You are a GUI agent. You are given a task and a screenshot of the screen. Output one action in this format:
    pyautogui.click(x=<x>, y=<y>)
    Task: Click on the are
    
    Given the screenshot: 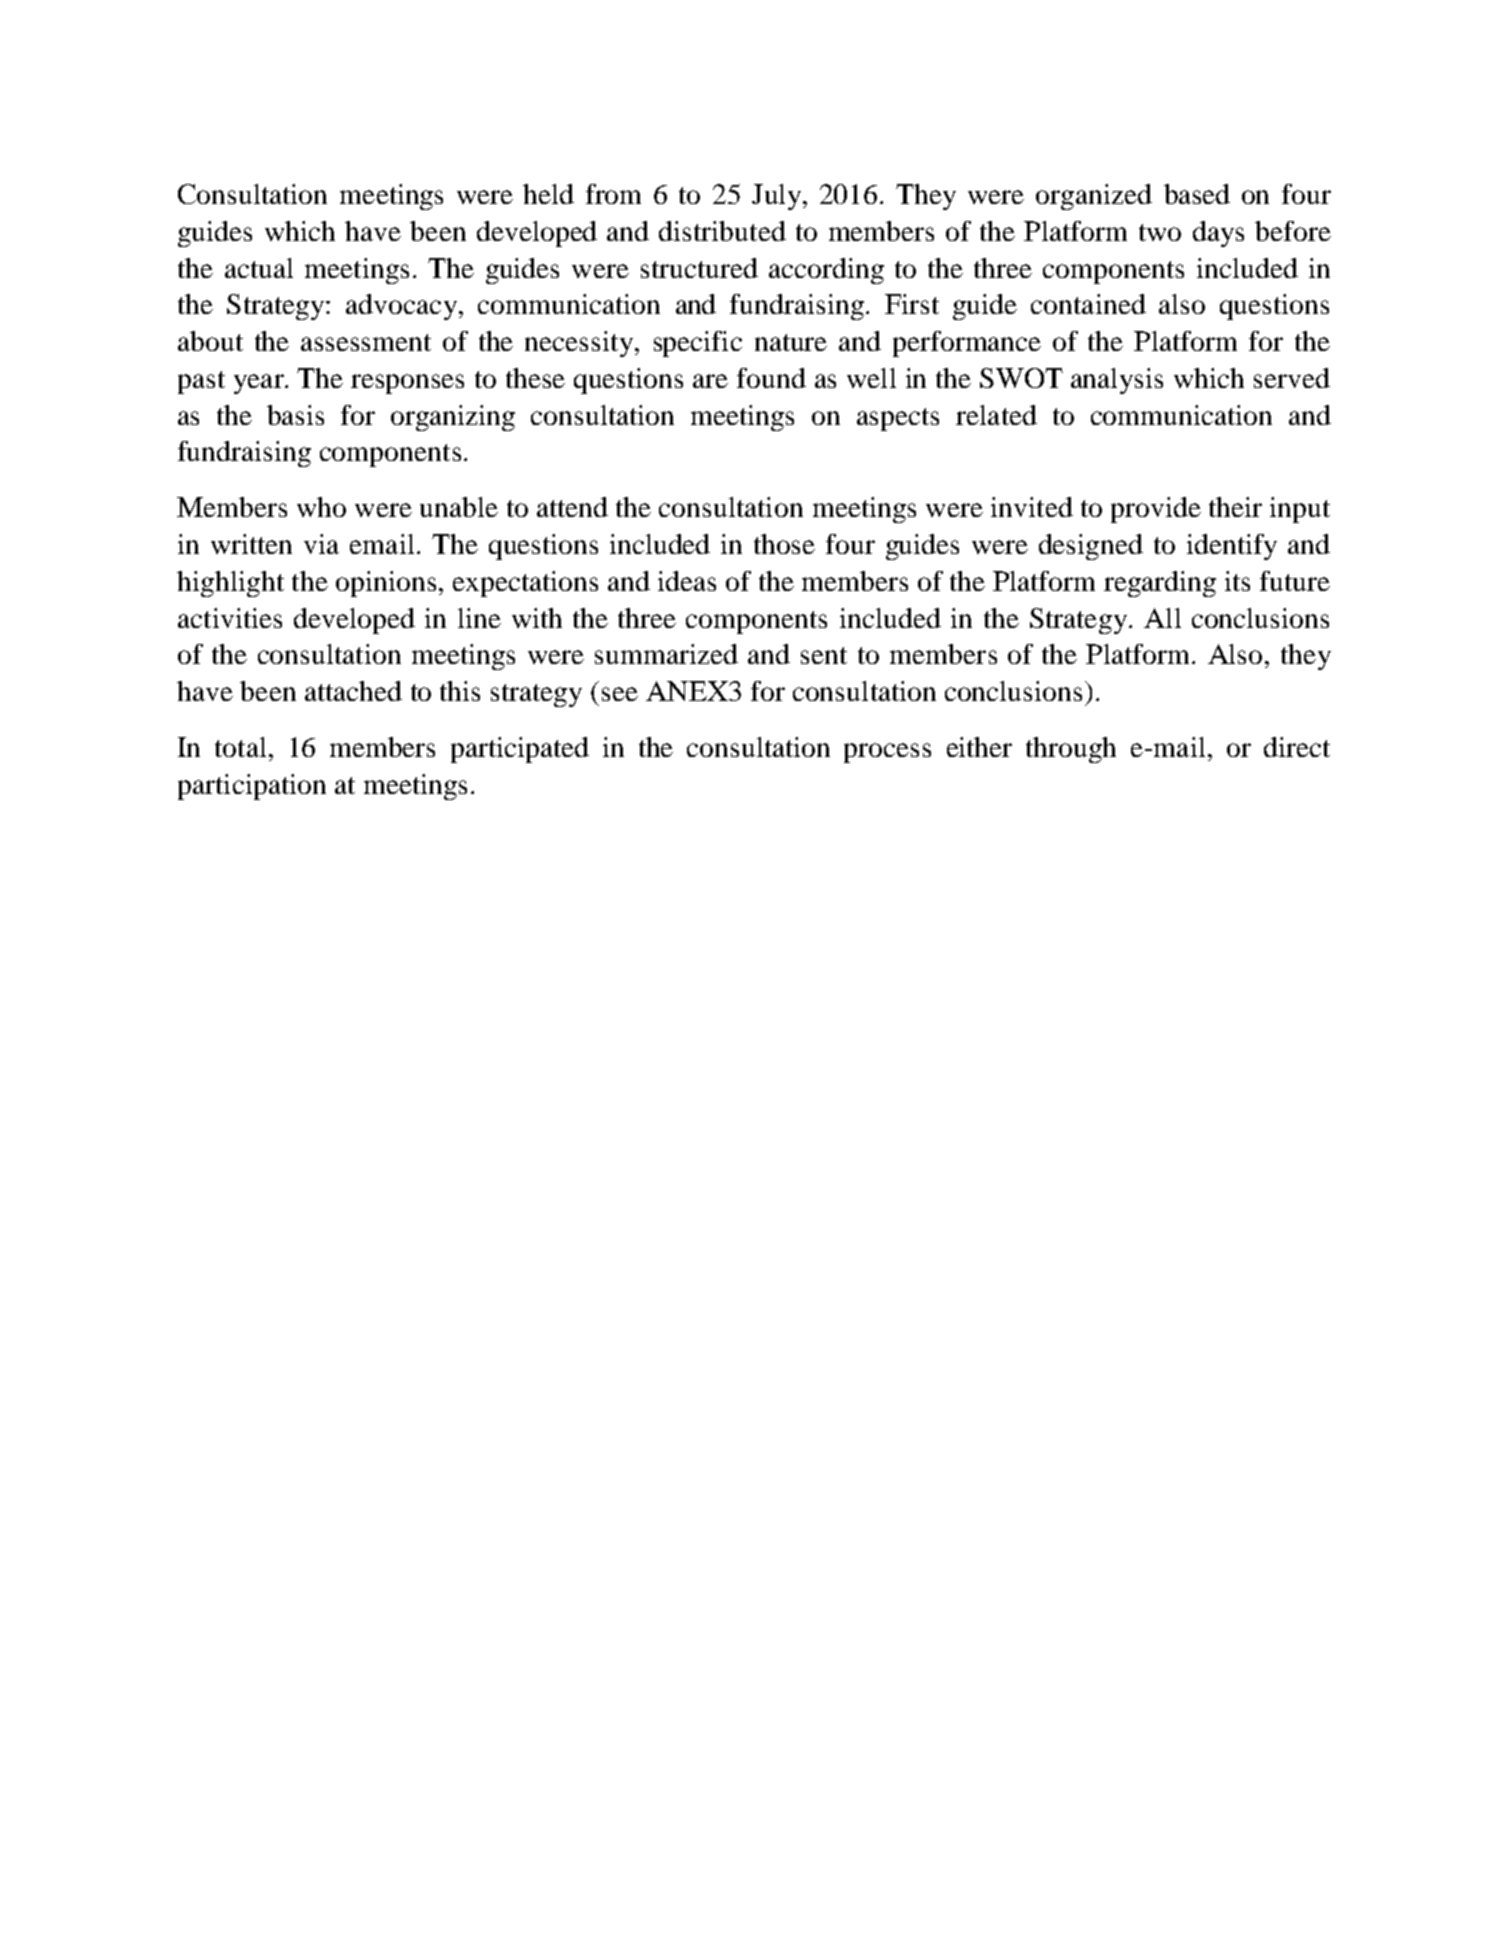 What is the action you would take?
    pyautogui.click(x=710, y=381)
